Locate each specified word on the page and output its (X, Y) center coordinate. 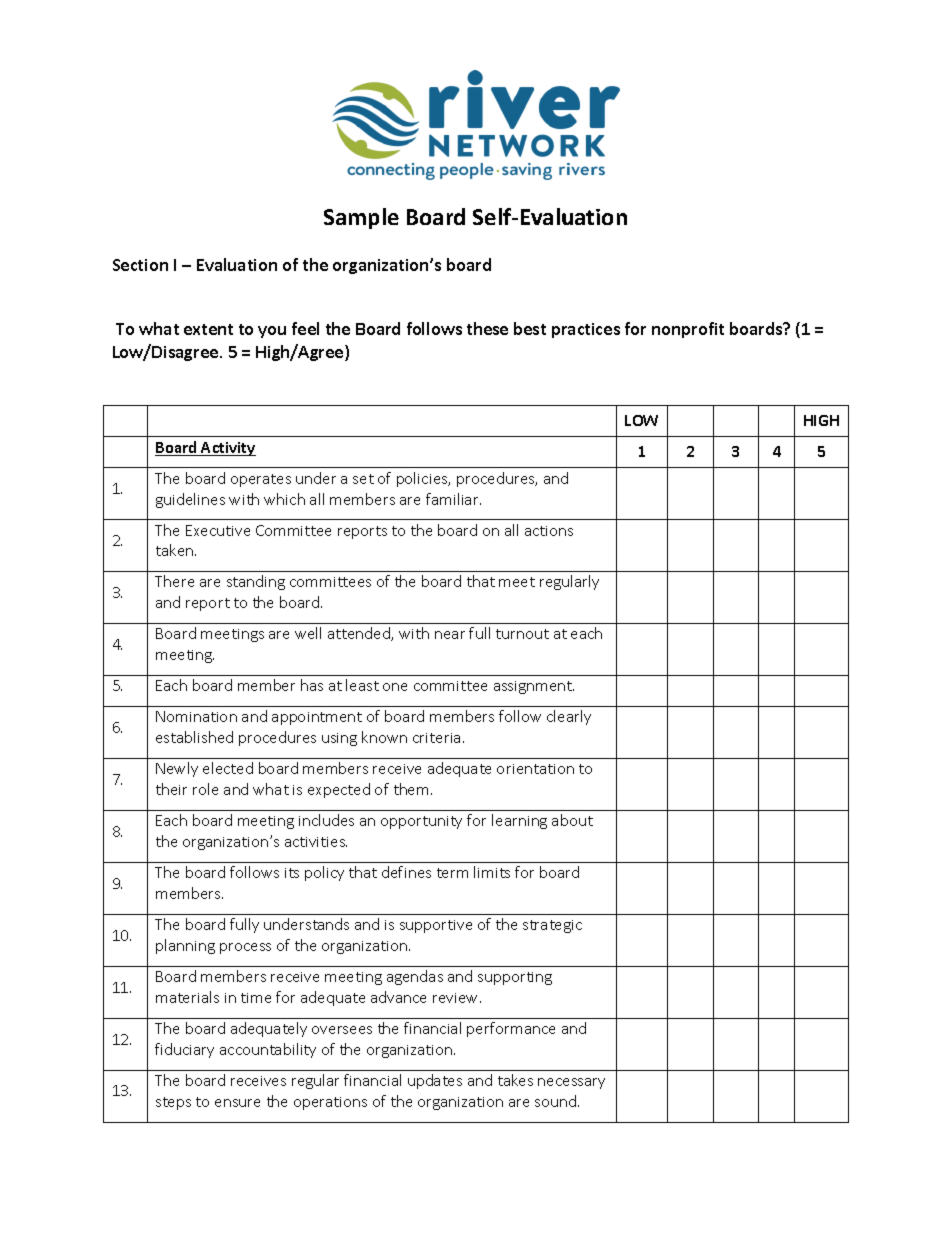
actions (549, 531)
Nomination (196, 716)
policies (423, 479)
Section (140, 265)
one (395, 687)
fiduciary (184, 1050)
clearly (569, 717)
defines (406, 872)
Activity (227, 449)
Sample (361, 218)
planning (185, 946)
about (572, 820)
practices (586, 330)
